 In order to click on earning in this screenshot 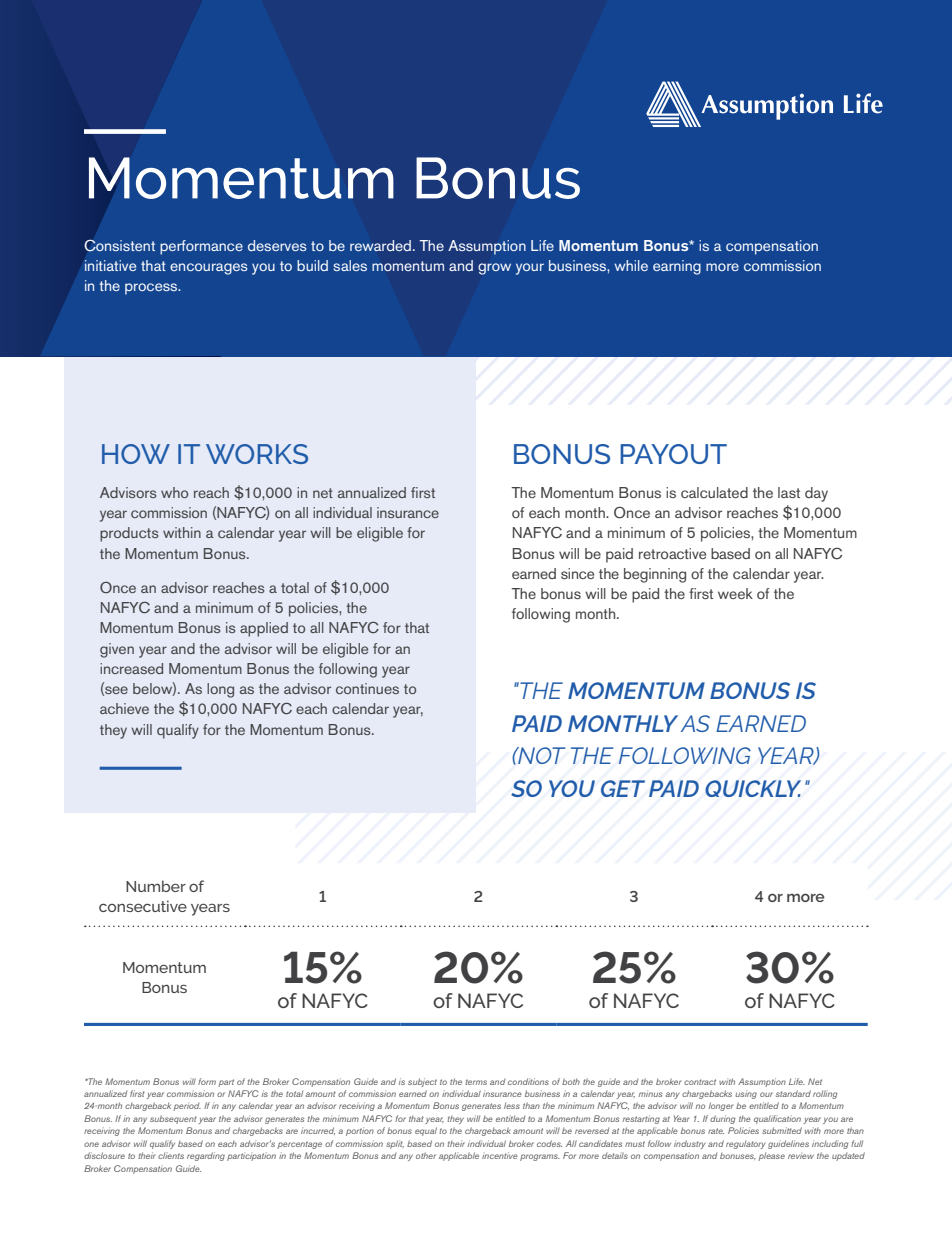, I will do `click(677, 267)`.
